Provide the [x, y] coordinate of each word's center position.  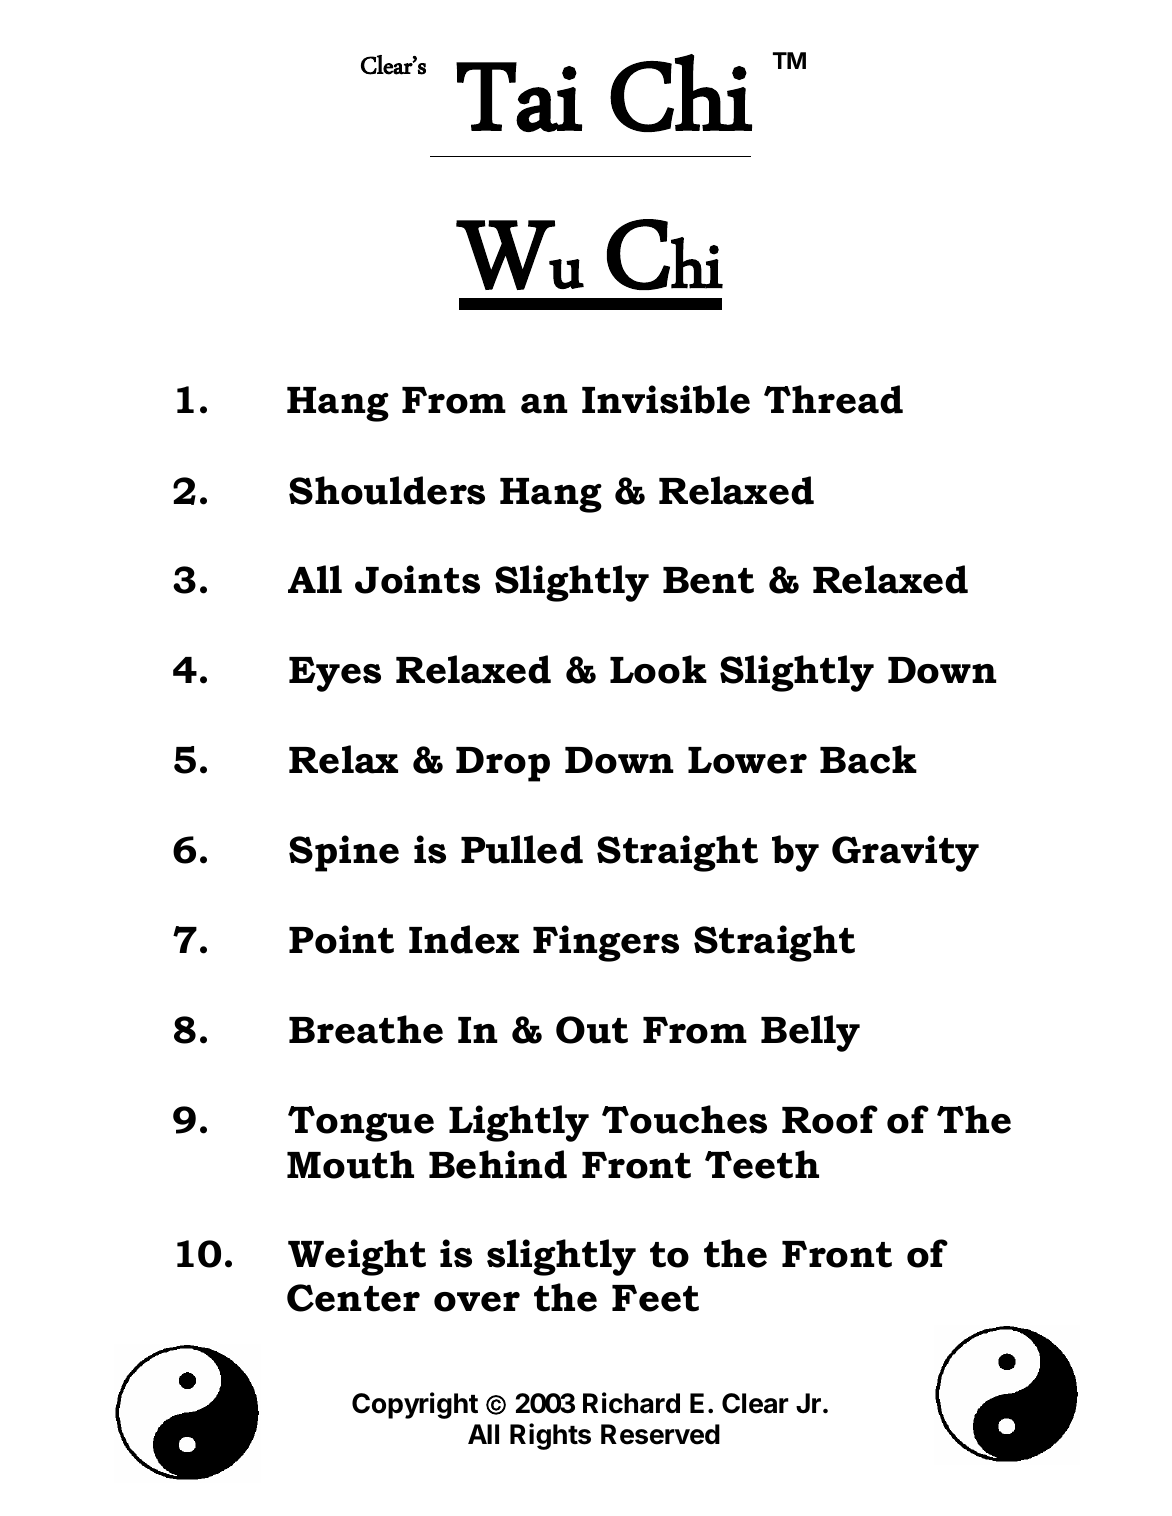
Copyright [415, 1405]
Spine [344, 853]
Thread [833, 399]
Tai [519, 97]
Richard [631, 1403]
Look [658, 669]
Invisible [666, 399]
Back [868, 759]
